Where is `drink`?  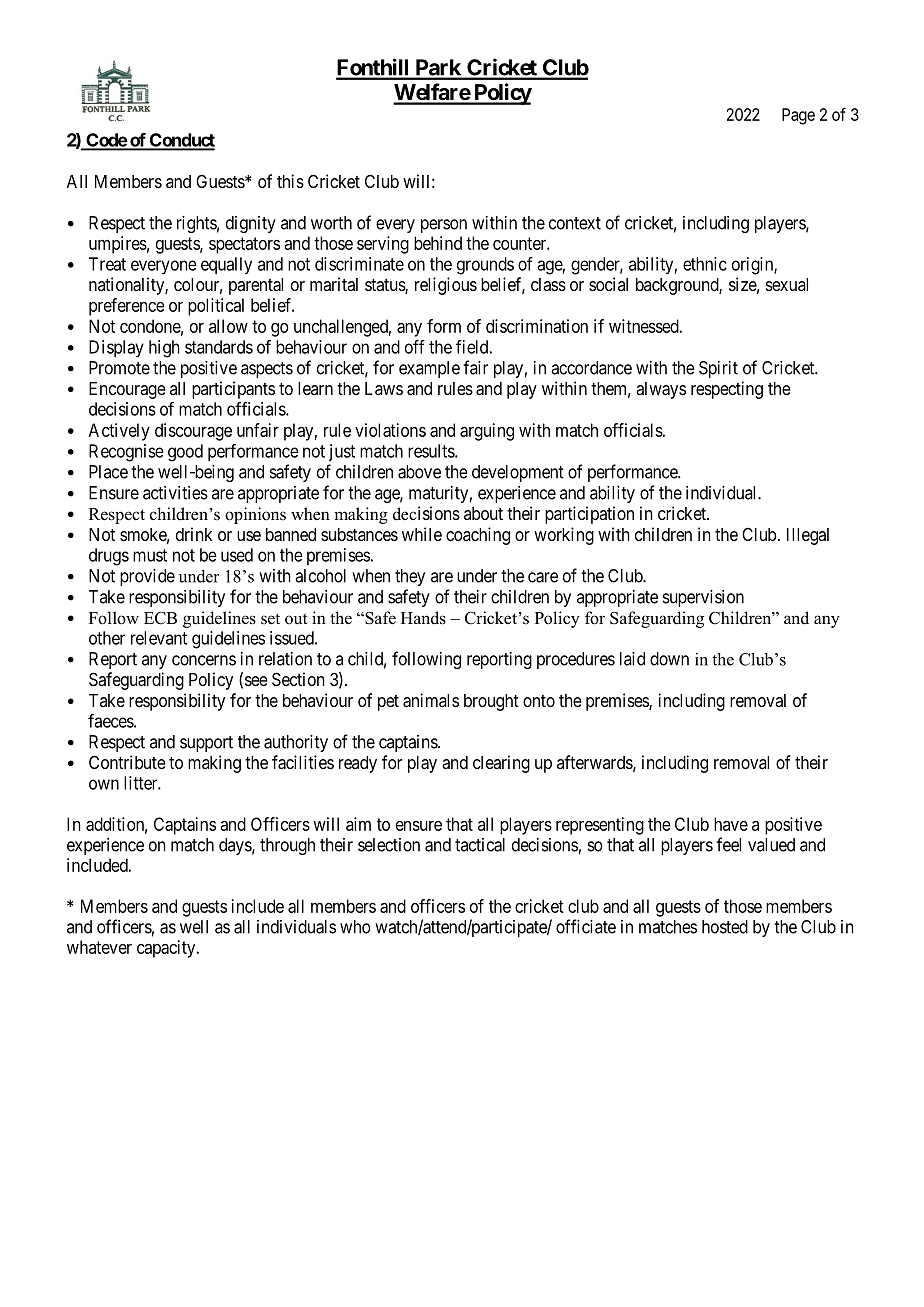
drink is located at coordinates (194, 534).
